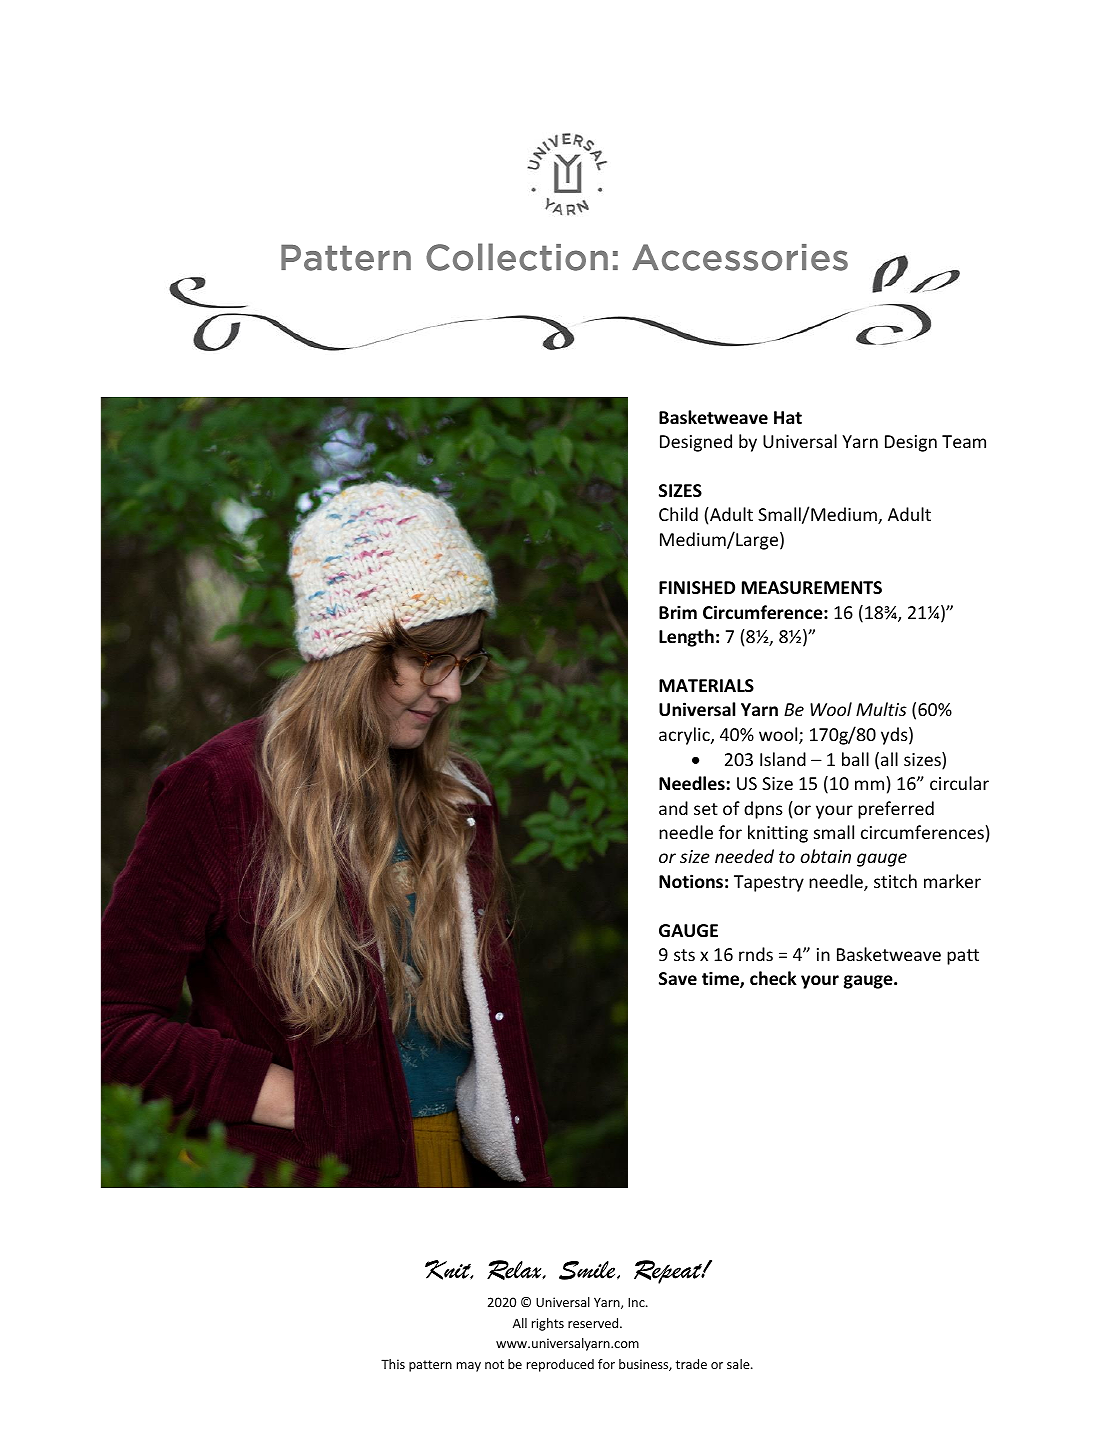  I want to click on preferred, so click(896, 810).
